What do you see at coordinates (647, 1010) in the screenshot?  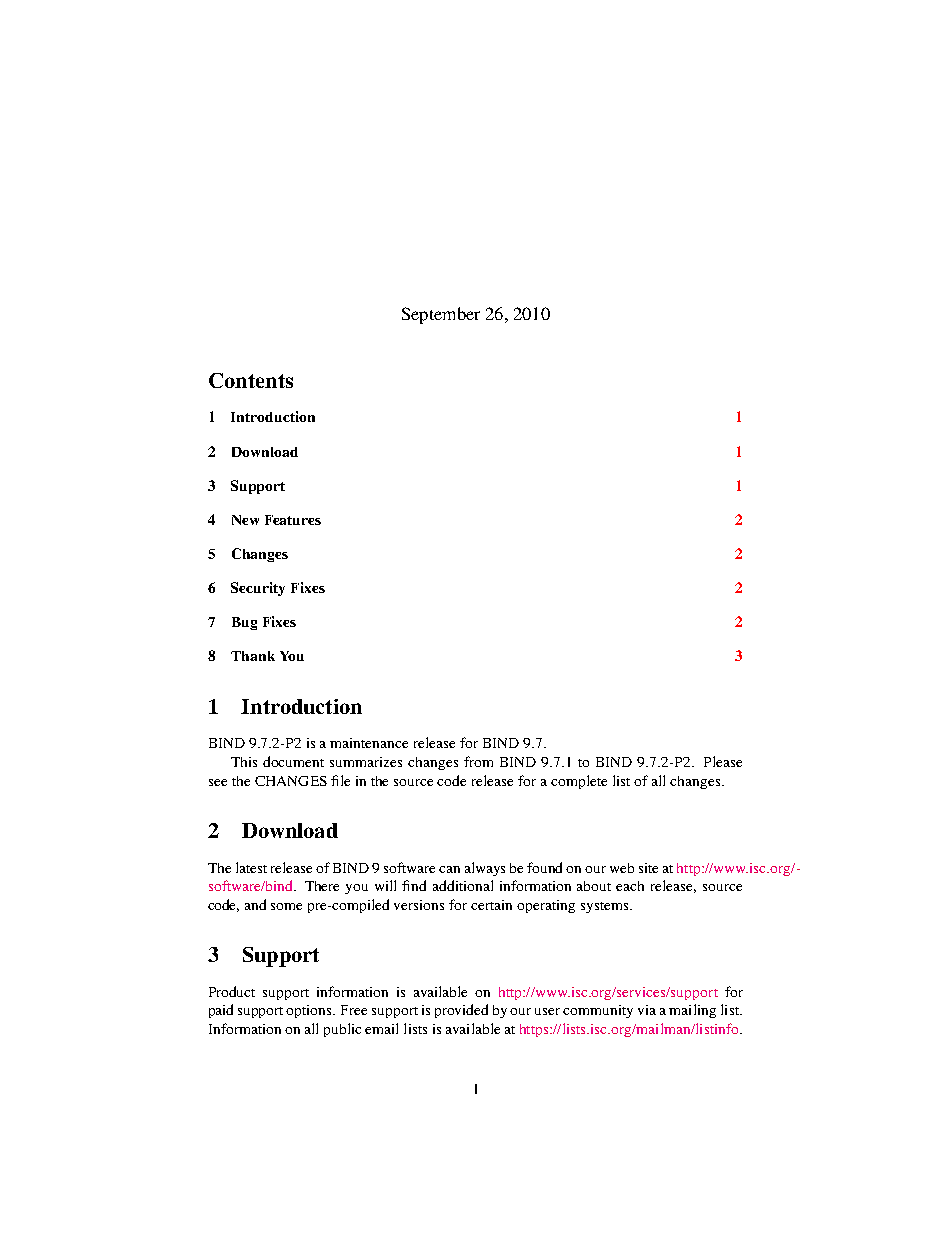 I see `via` at bounding box center [647, 1010].
